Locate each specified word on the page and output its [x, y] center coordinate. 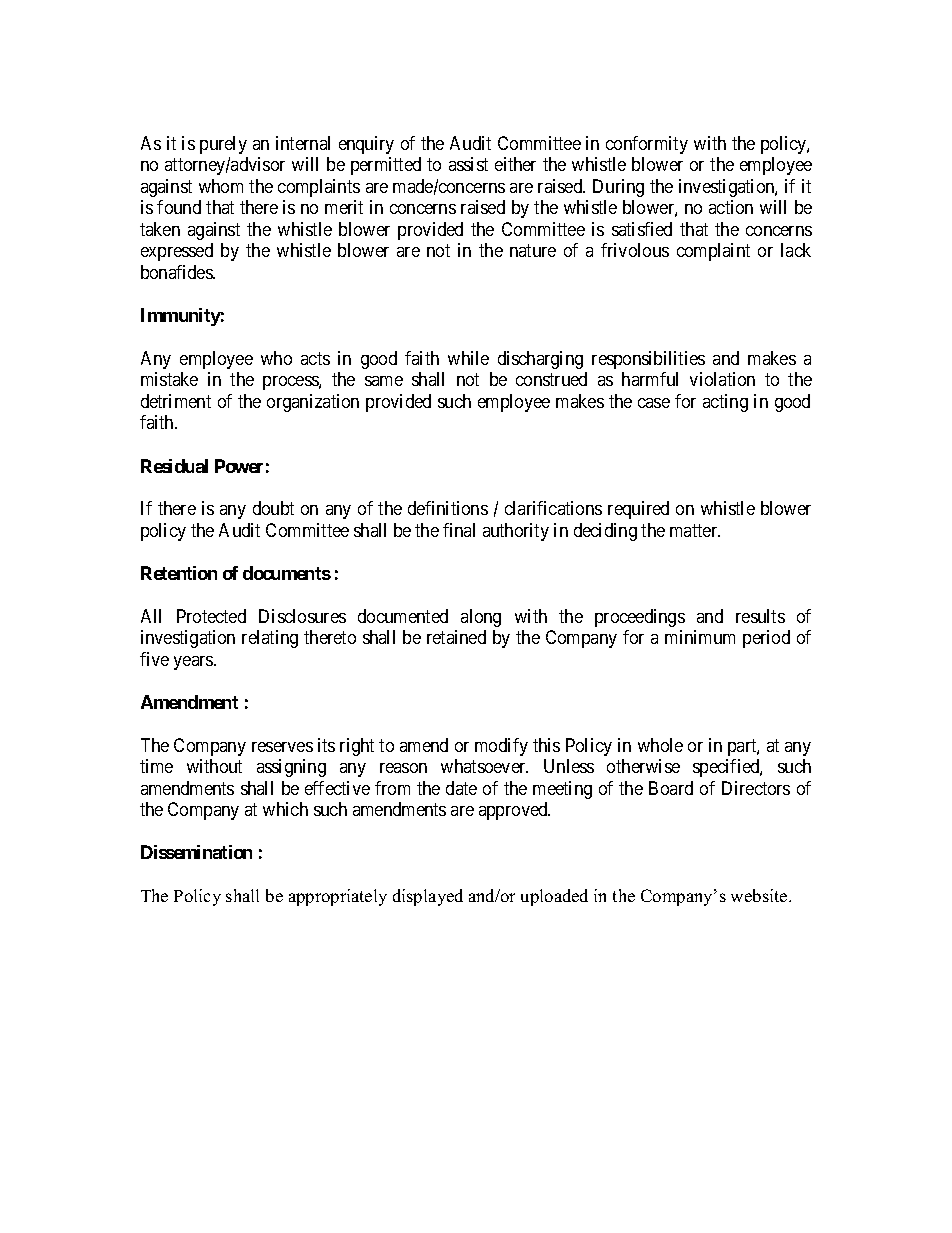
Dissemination [196, 852]
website [760, 895]
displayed [428, 897]
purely [223, 145]
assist [468, 164]
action [731, 207]
